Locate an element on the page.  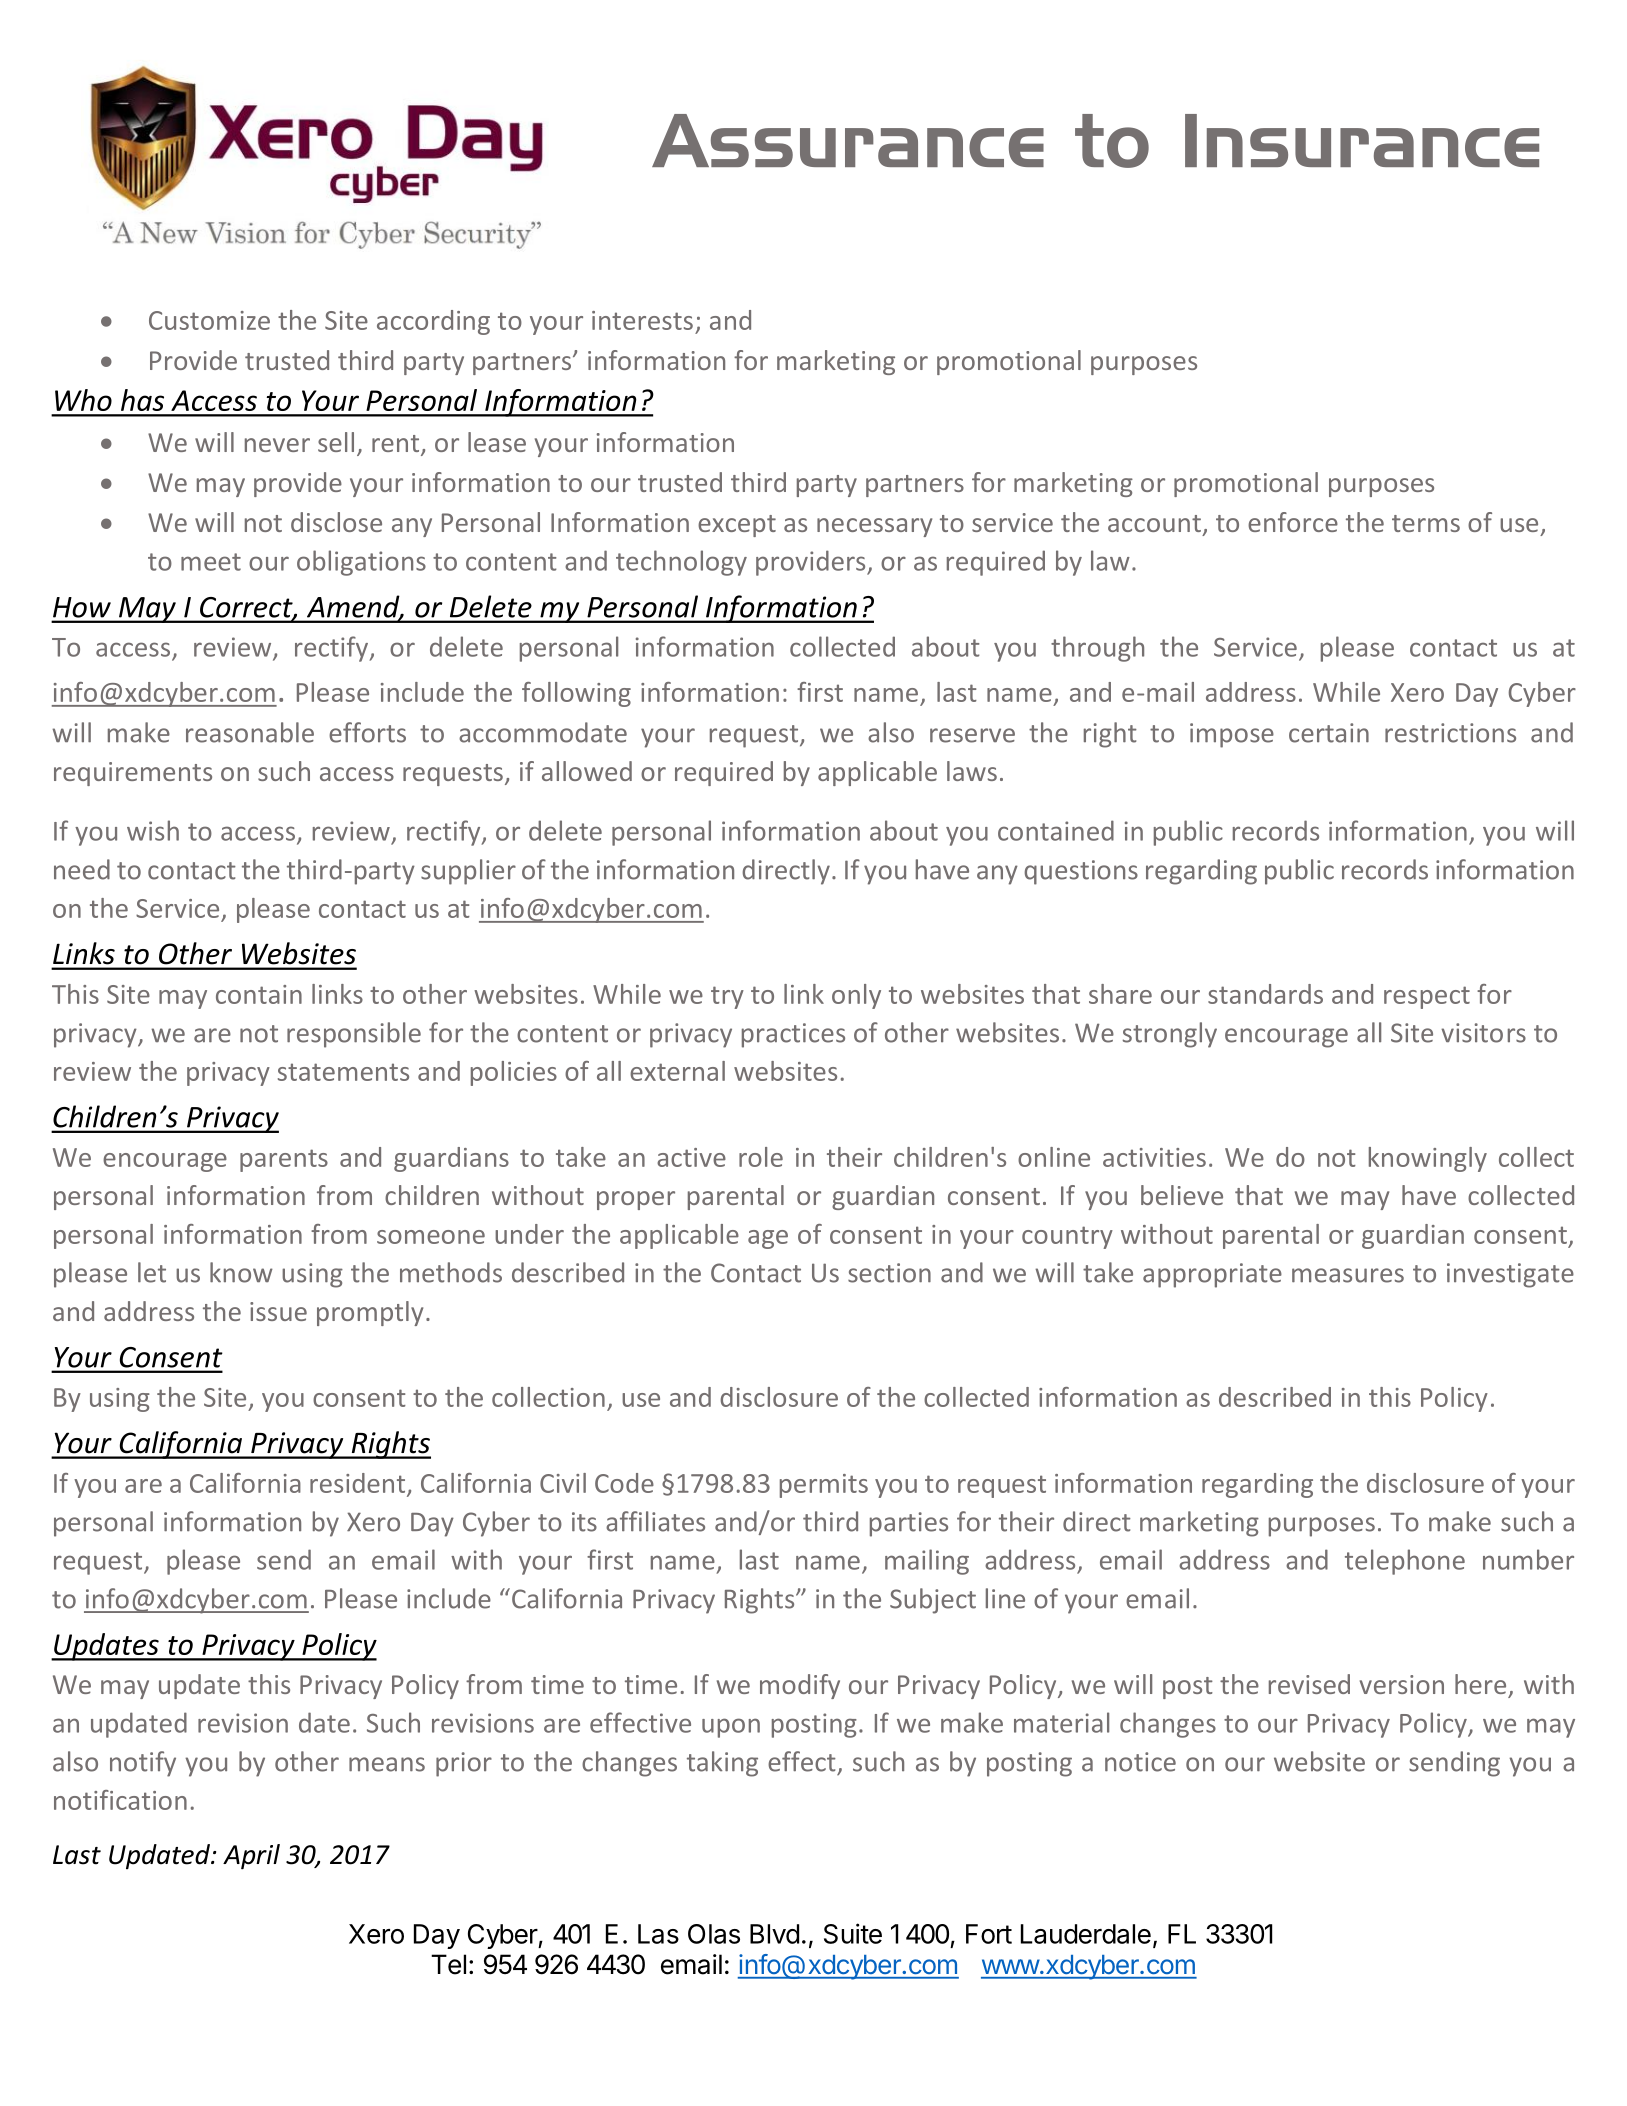
Assurance is located at coordinates (848, 140).
